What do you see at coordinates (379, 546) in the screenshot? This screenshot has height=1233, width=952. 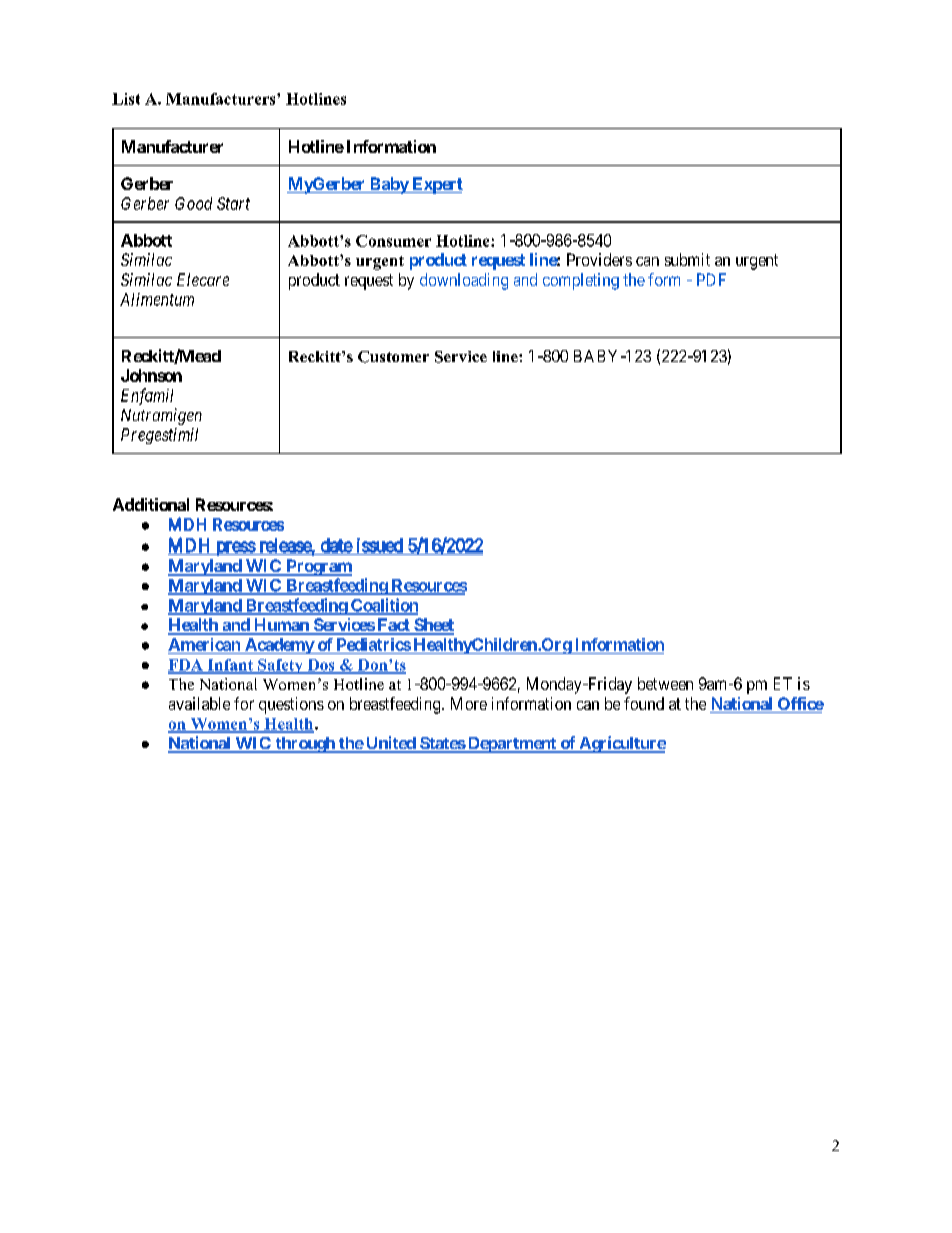 I see `issued` at bounding box center [379, 546].
